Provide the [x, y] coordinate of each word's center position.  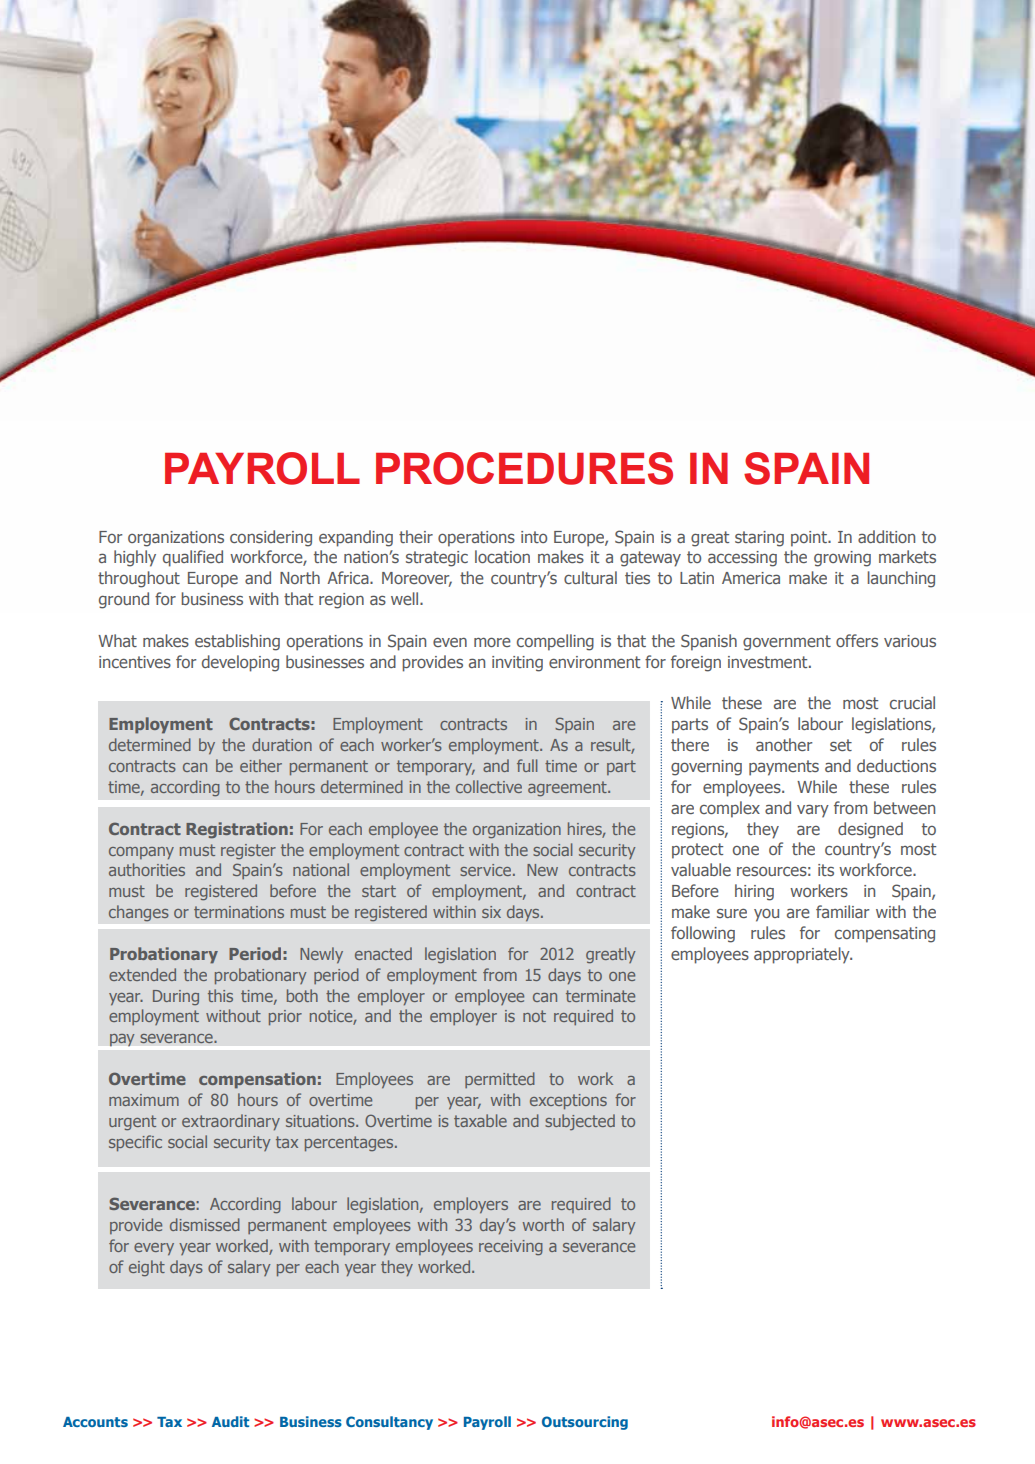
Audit [230, 1421]
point [810, 539]
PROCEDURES [524, 468]
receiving [511, 1248]
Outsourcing [585, 1423]
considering [271, 538]
